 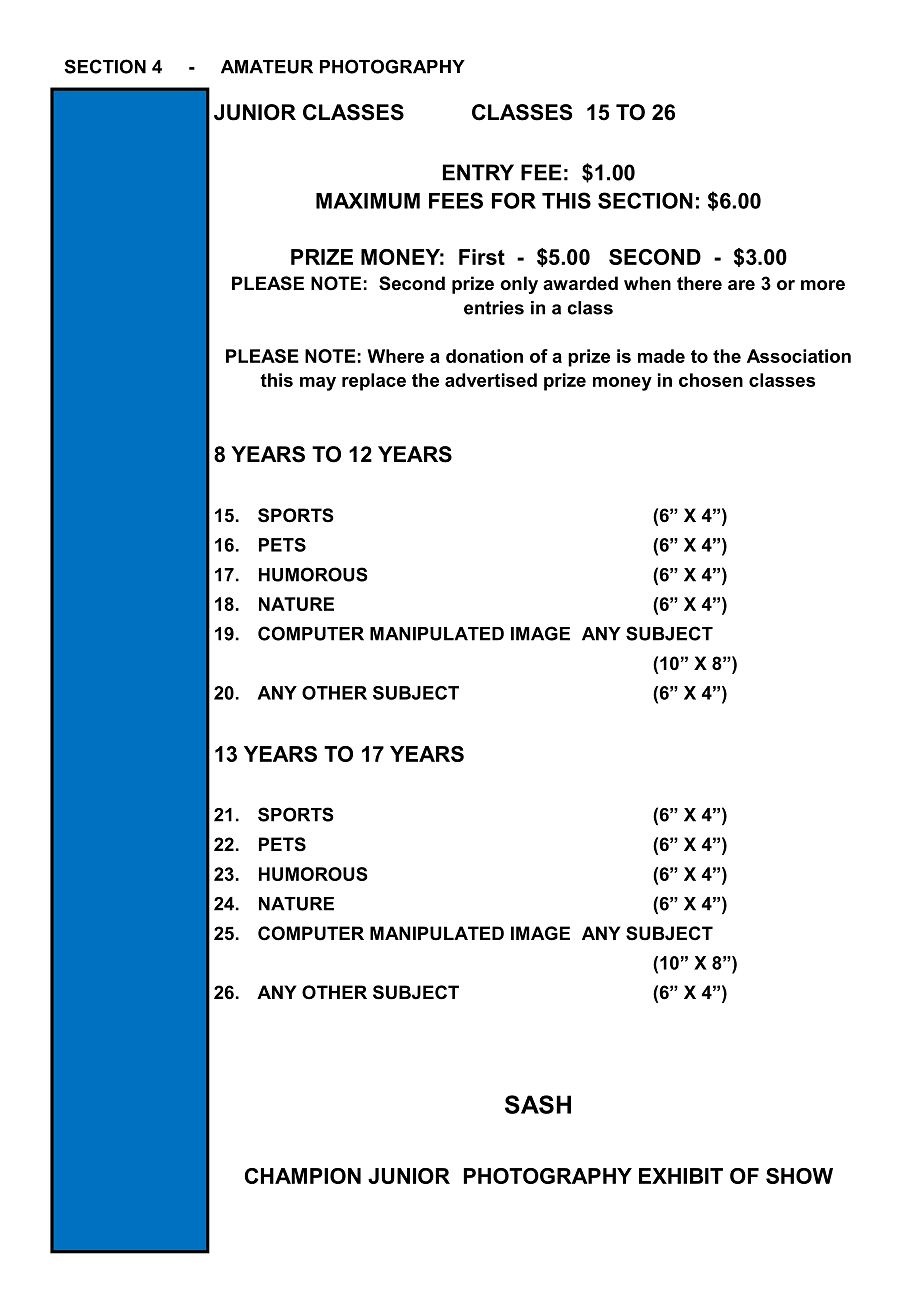 What do you see at coordinates (303, 1176) in the screenshot?
I see `CHAMPION` at bounding box center [303, 1176].
